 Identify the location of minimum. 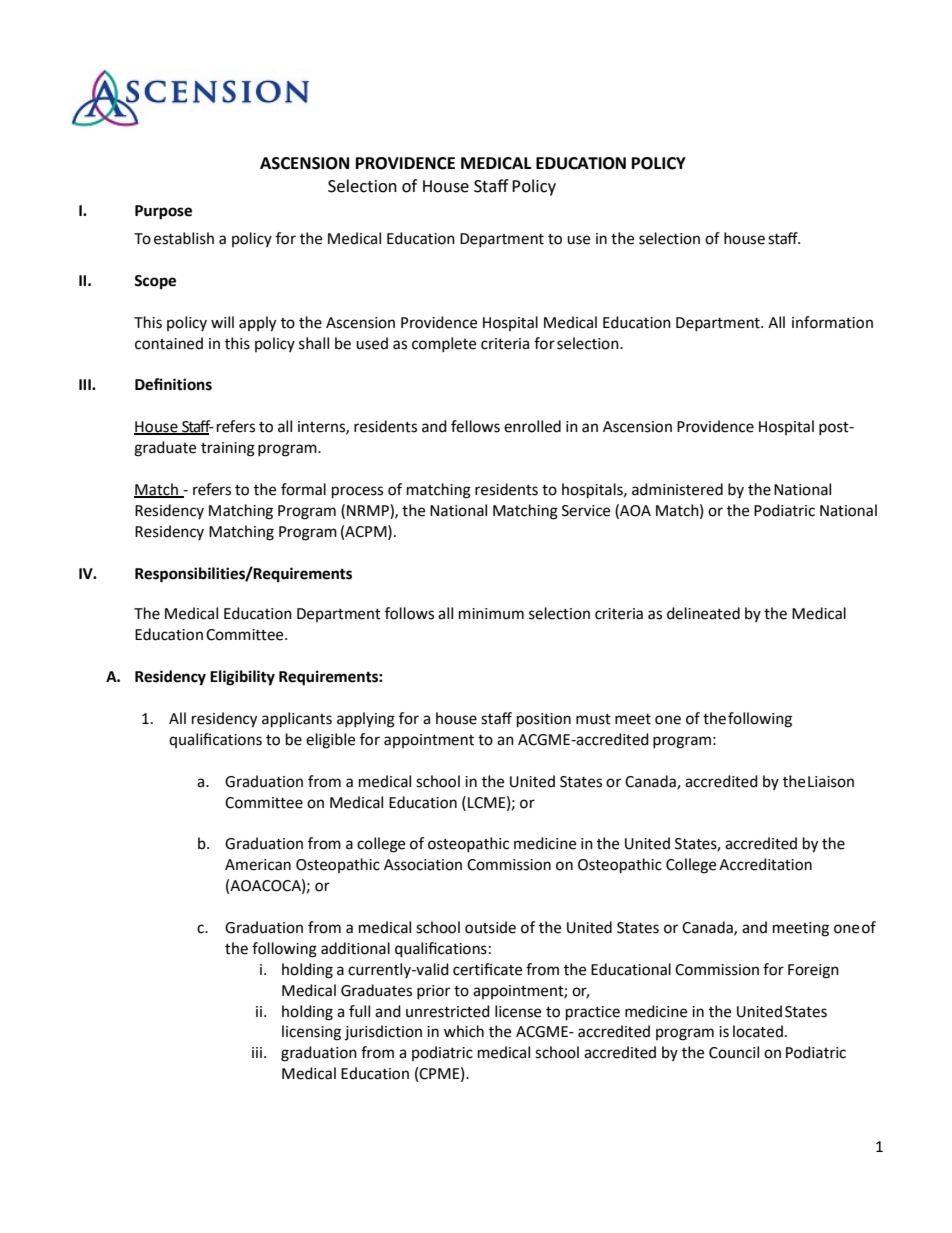
(491, 614).
